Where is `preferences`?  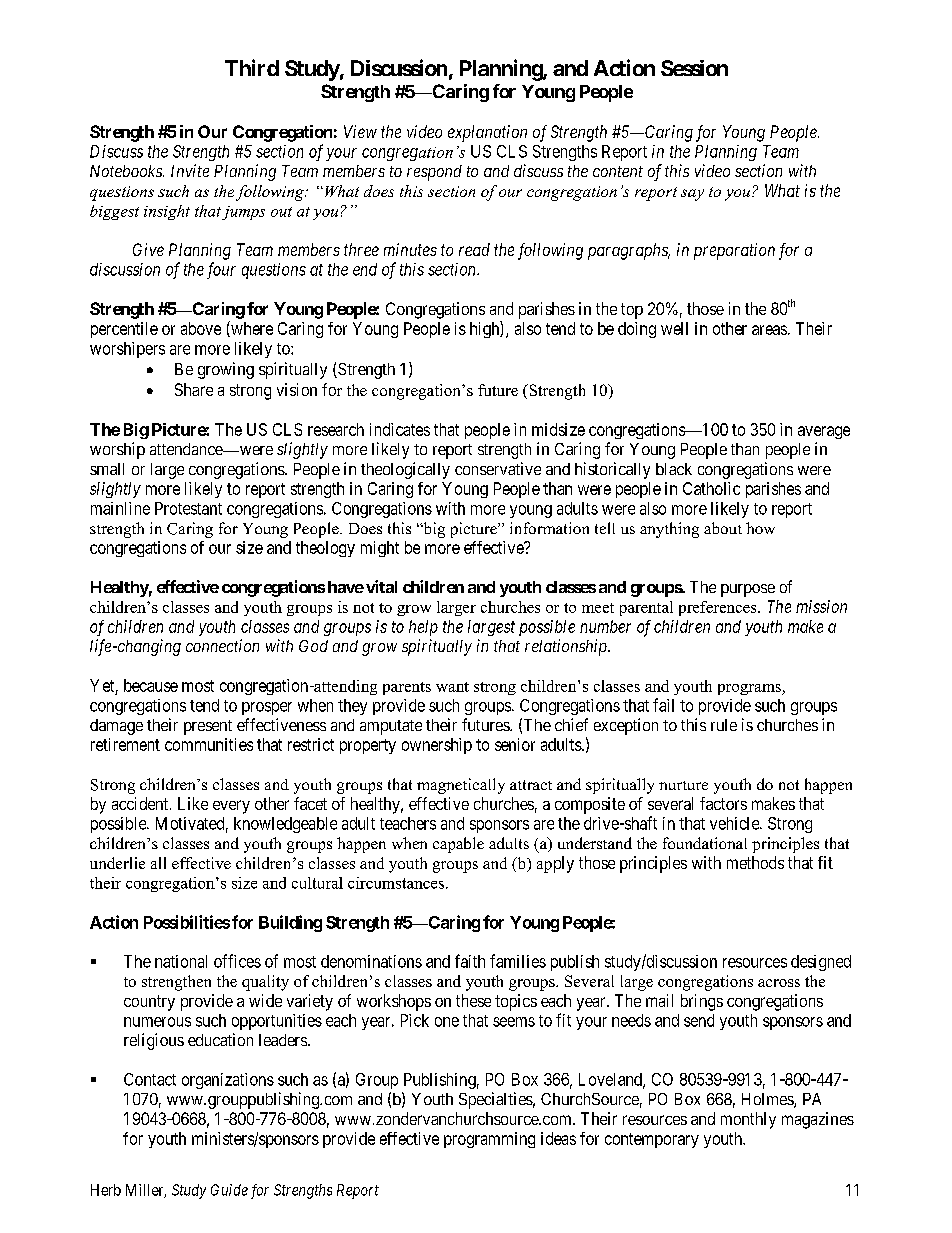
preferences is located at coordinates (719, 608).
